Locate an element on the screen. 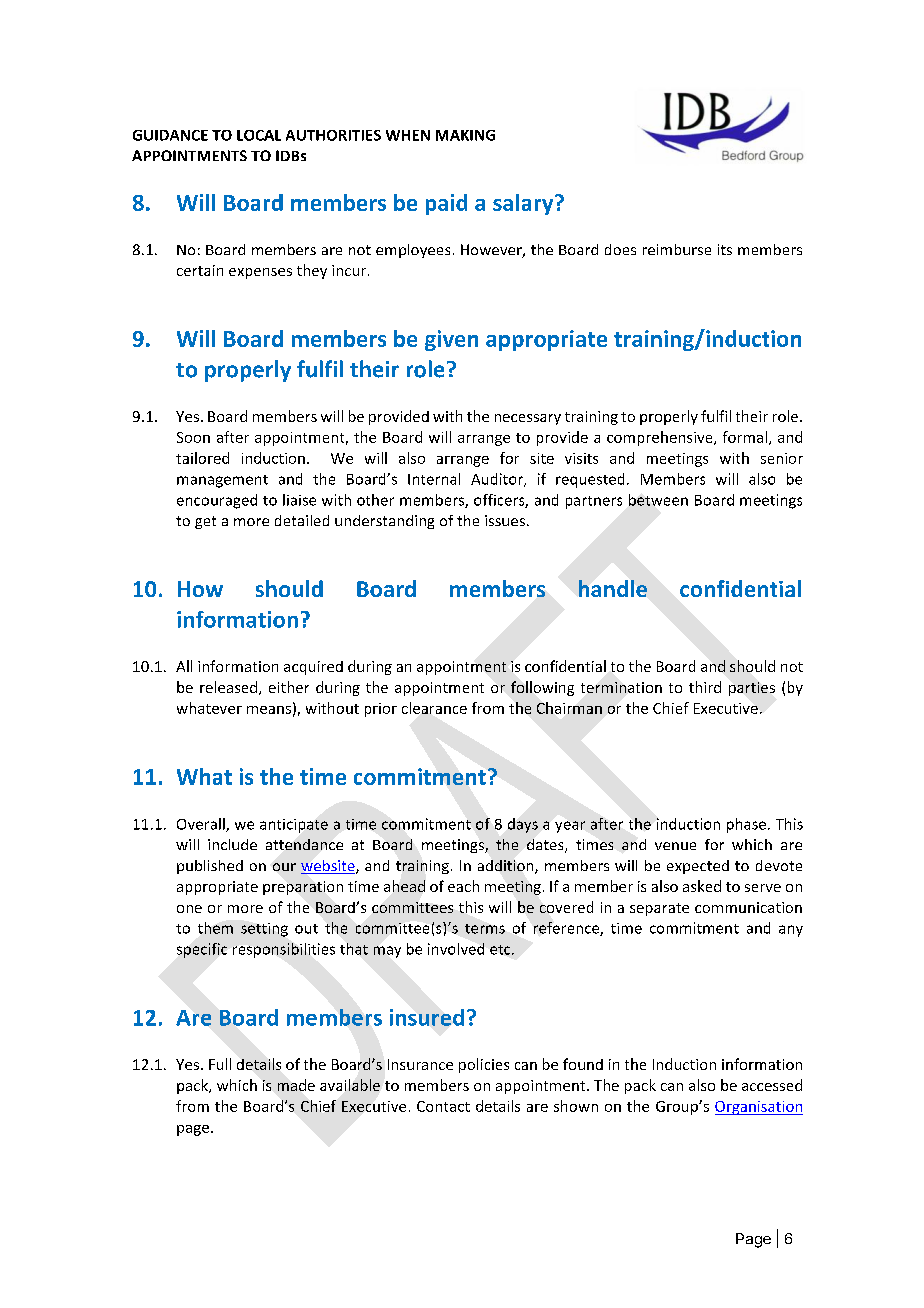 The width and height of the screenshot is (924, 1308). released is located at coordinates (230, 688).
